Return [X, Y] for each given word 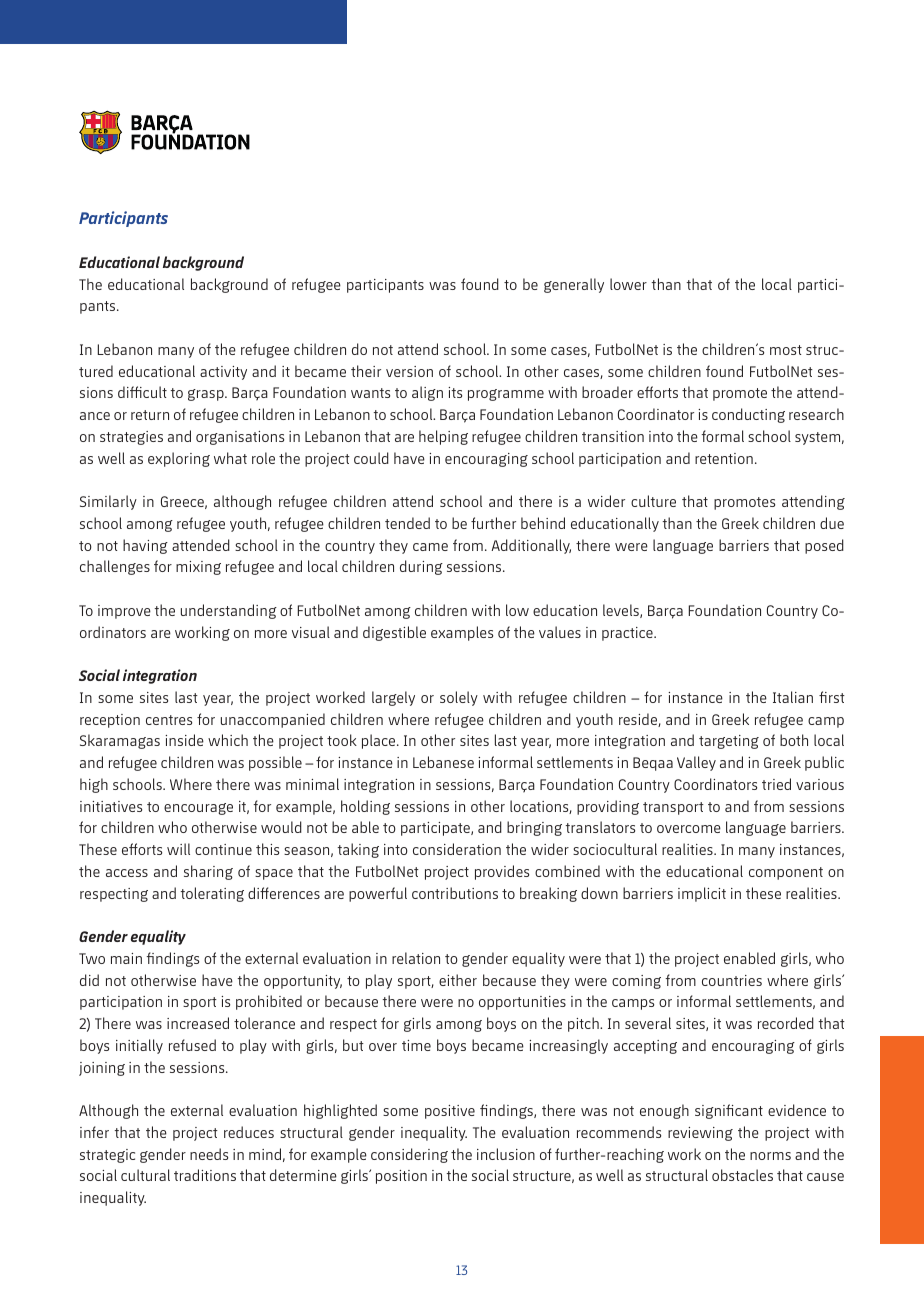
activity [223, 373]
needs [209, 1154]
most [786, 350]
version [409, 371]
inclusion [506, 1154]
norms [770, 1156]
